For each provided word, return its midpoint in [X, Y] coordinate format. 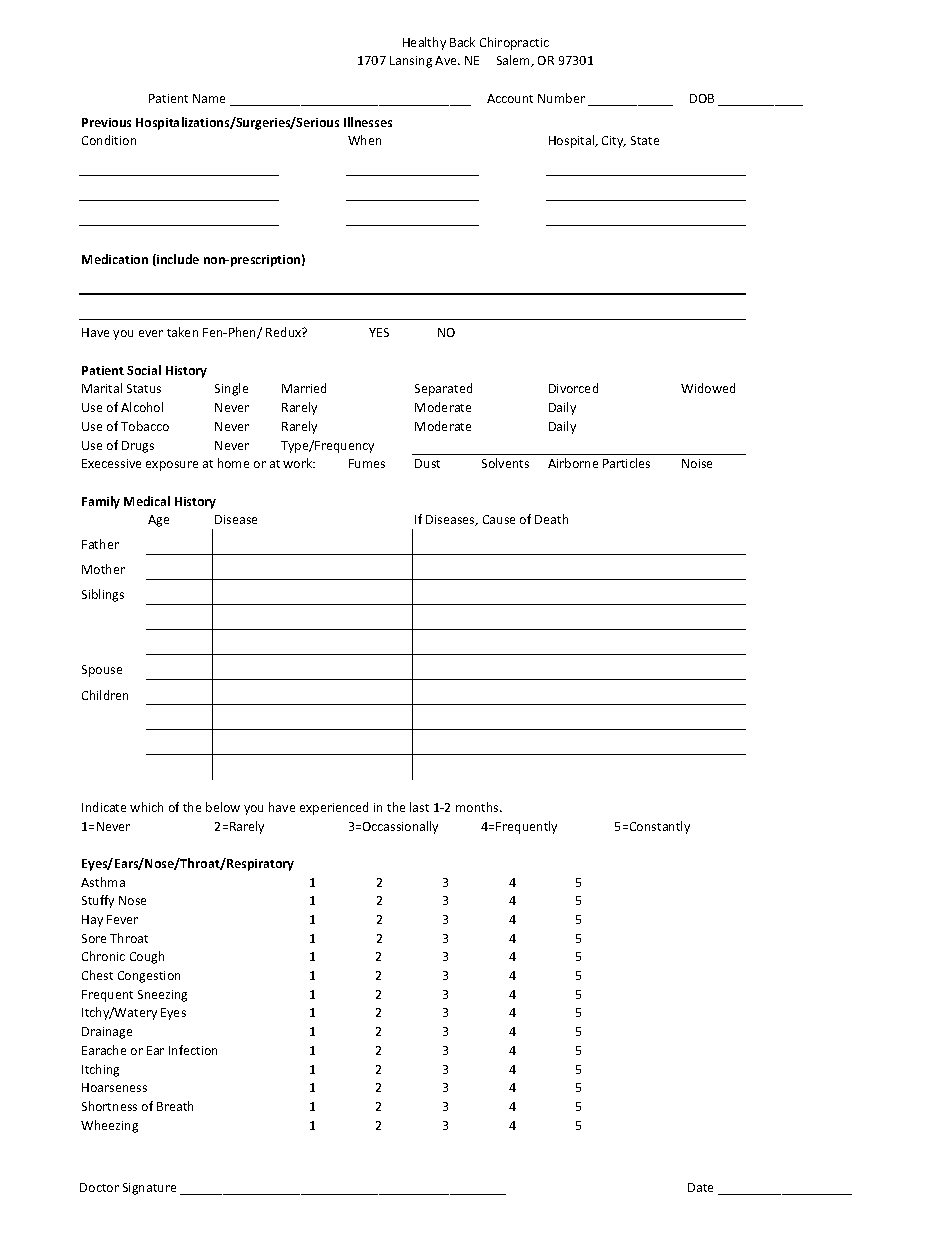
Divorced [573, 388]
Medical [147, 501]
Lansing [411, 62]
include [177, 260]
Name [209, 98]
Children [105, 695]
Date [700, 1187]
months [478, 807]
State [645, 140]
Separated [443, 389]
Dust [427, 463]
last [419, 807]
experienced [334, 808]
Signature [149, 1189]
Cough [147, 957]
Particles [626, 463]
